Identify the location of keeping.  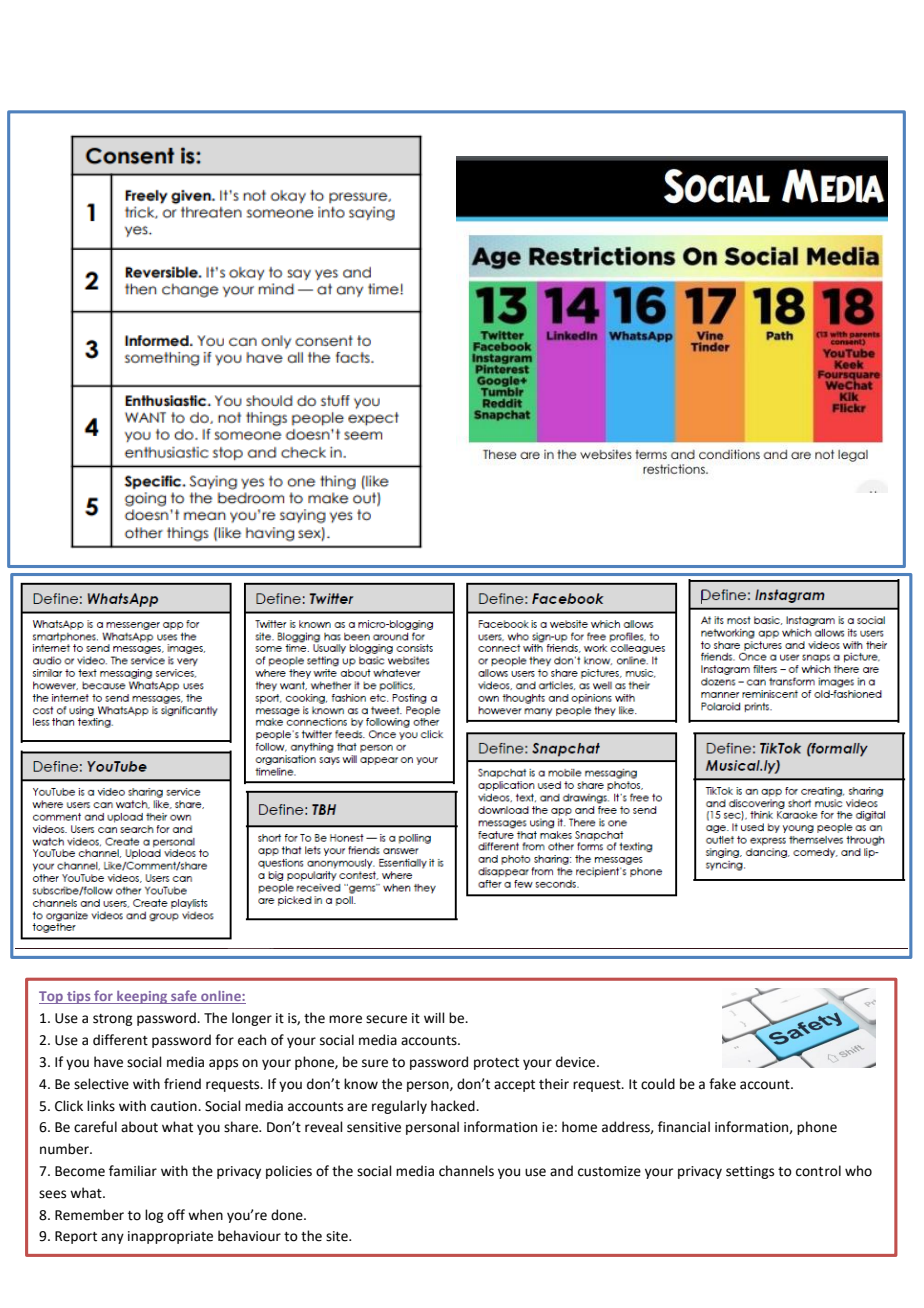
(142, 997).
